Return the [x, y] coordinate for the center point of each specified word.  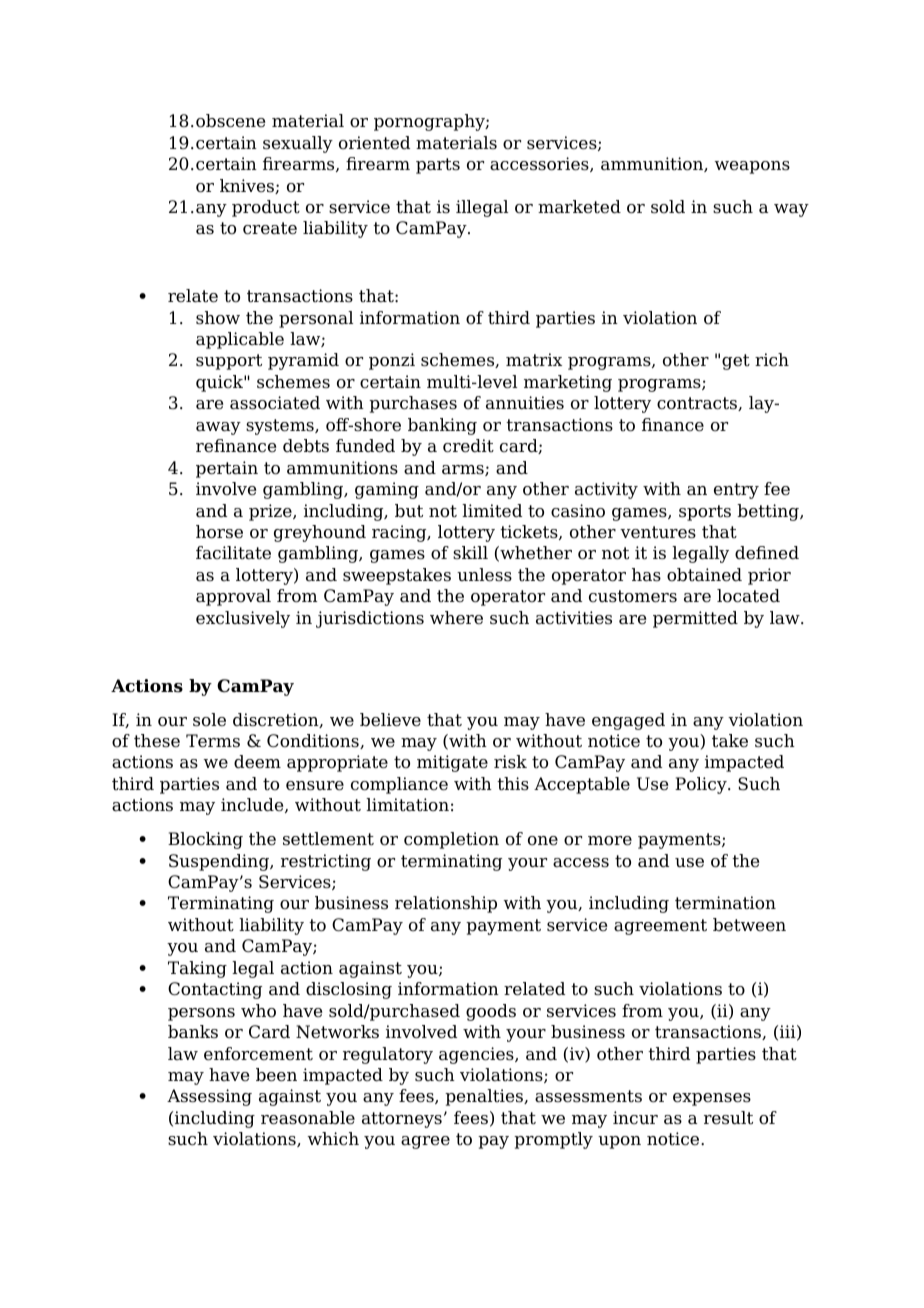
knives [248, 186]
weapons [752, 167]
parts [438, 166]
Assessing [209, 1097]
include [253, 805]
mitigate [452, 763]
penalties [485, 1097]
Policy [702, 785]
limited [492, 511]
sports [705, 513]
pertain [227, 469]
